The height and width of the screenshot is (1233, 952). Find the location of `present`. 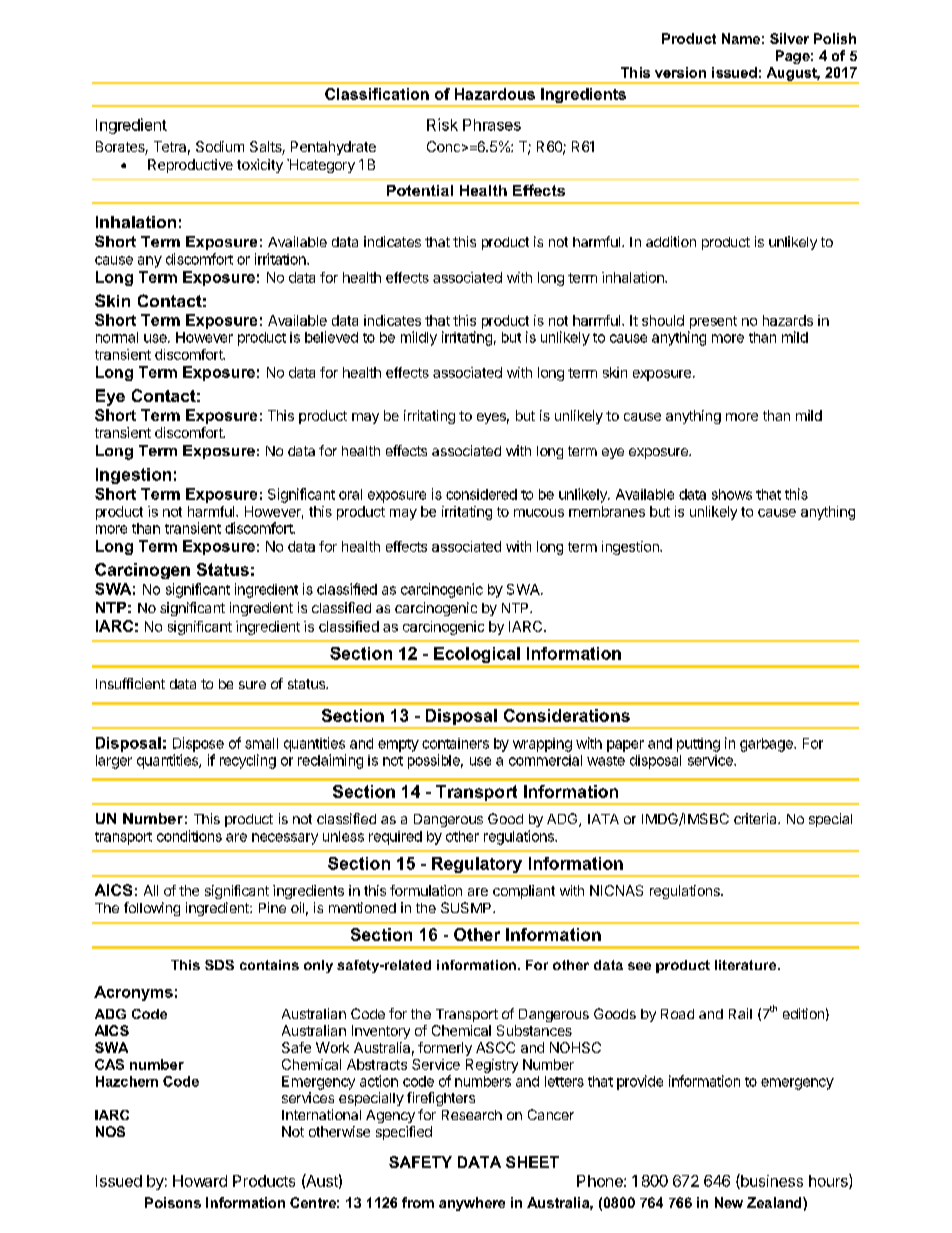

present is located at coordinates (713, 322).
